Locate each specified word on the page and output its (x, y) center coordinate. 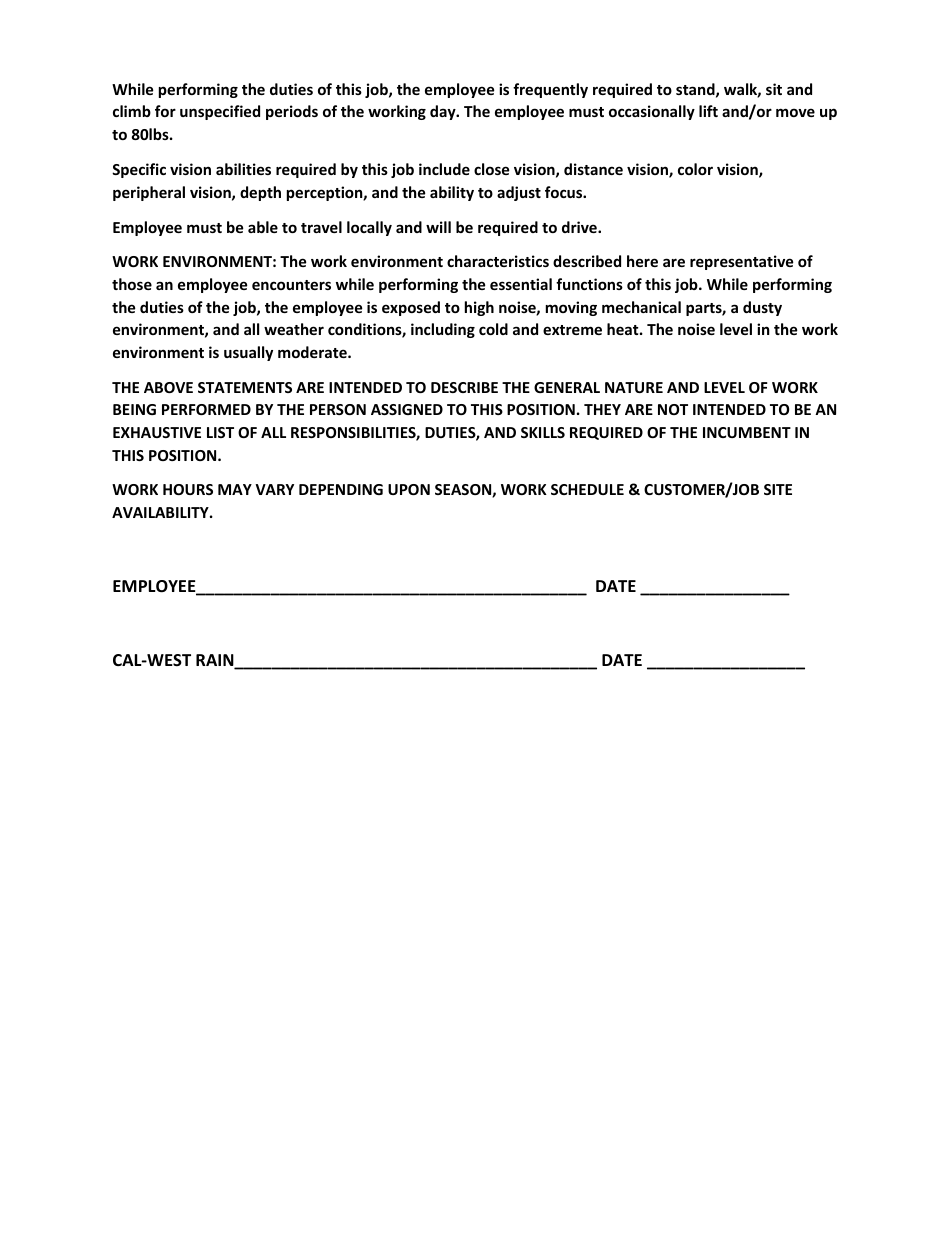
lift (708, 111)
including (443, 330)
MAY (235, 489)
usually (248, 353)
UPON (409, 489)
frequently (550, 90)
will (438, 227)
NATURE (634, 387)
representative (742, 262)
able (263, 227)
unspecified (220, 112)
